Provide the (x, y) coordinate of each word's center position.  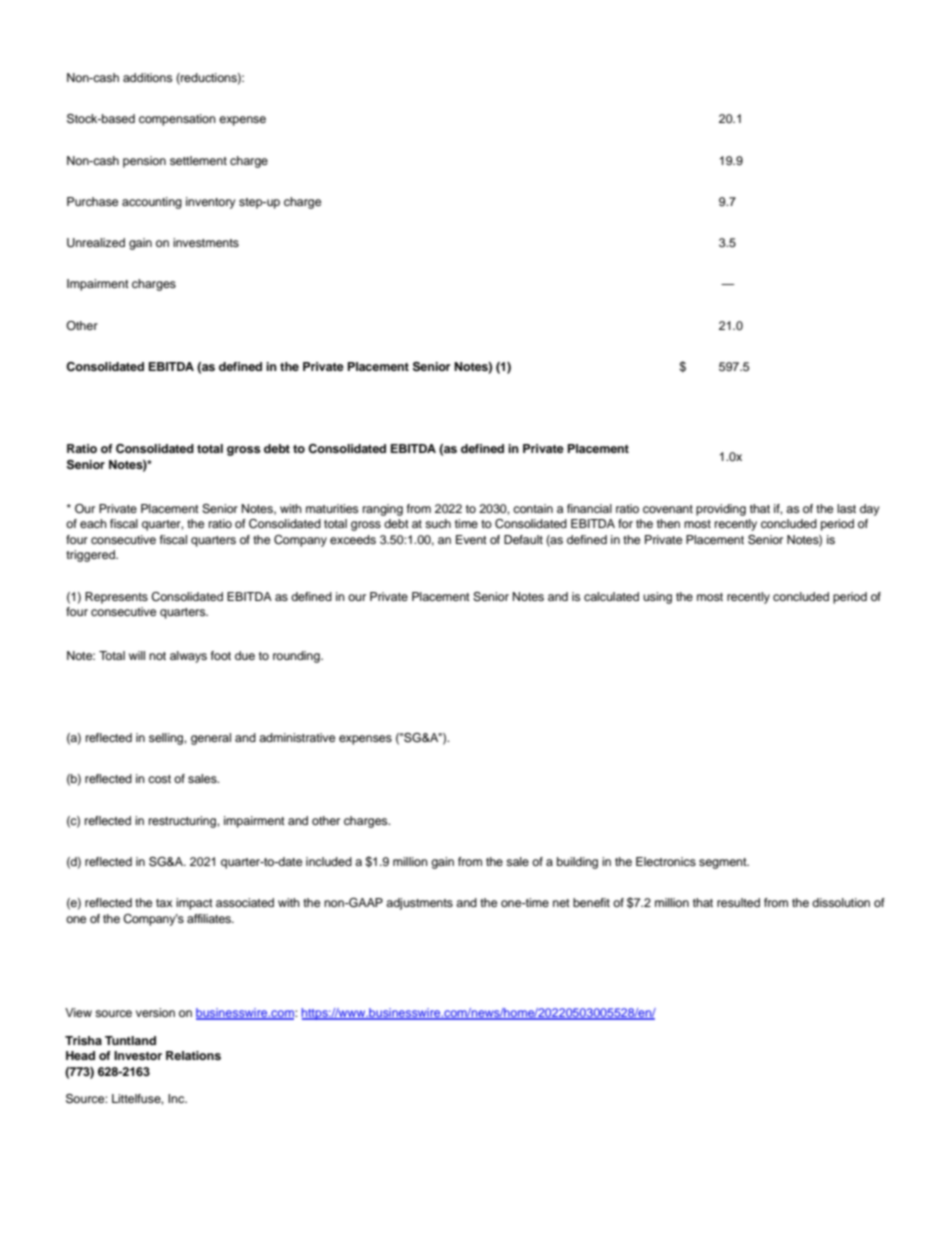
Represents (116, 598)
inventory (211, 203)
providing (721, 510)
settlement (198, 160)
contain (533, 508)
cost (159, 779)
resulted (738, 902)
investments (206, 242)
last (846, 508)
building (577, 863)
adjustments (419, 904)
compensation (177, 120)
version (155, 1012)
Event (471, 539)
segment (724, 863)
